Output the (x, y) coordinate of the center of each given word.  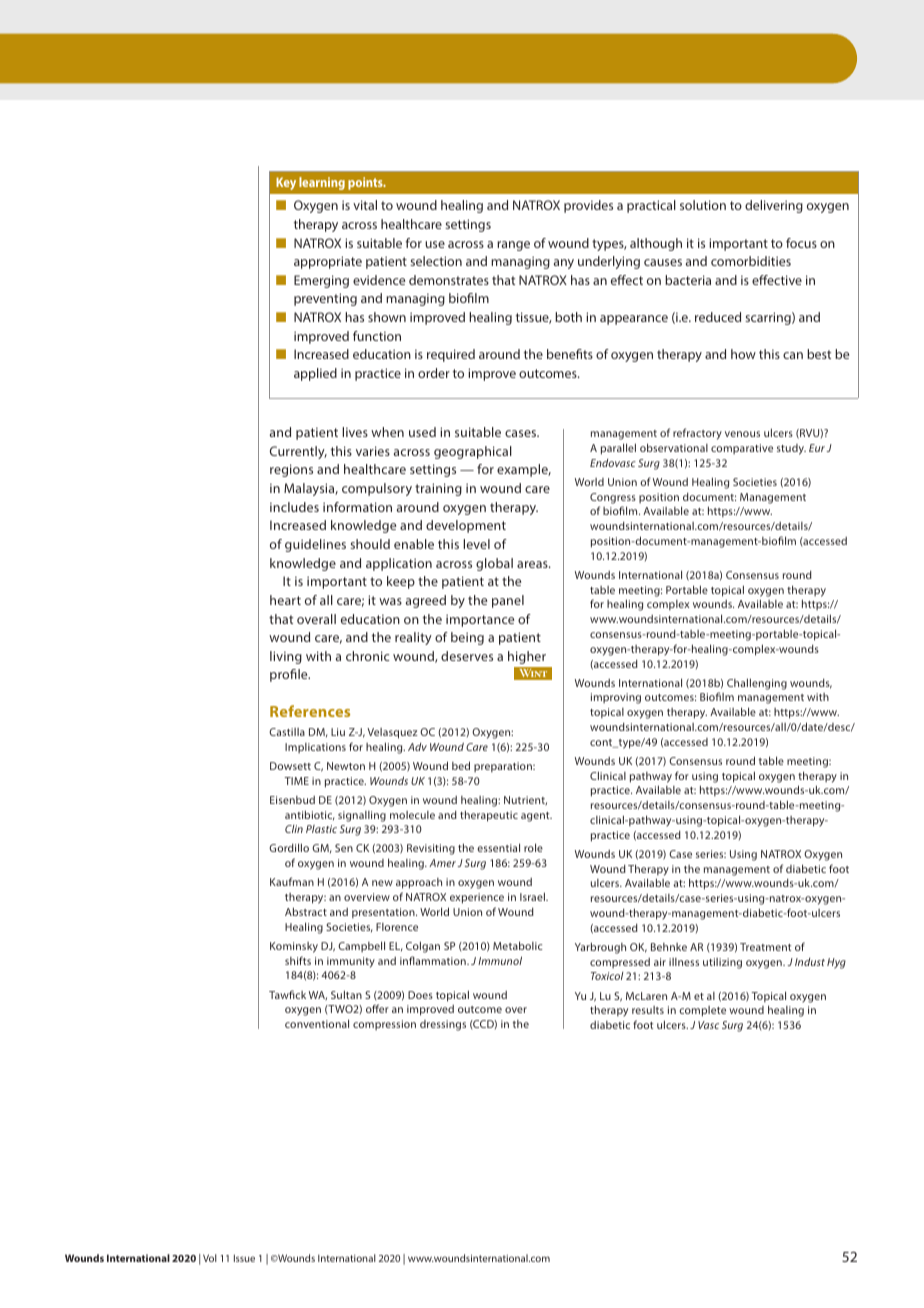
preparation (504, 767)
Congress (613, 498)
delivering (774, 206)
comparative (742, 449)
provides (588, 206)
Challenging (757, 684)
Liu (338, 732)
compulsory (377, 489)
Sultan (346, 994)
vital (365, 205)
